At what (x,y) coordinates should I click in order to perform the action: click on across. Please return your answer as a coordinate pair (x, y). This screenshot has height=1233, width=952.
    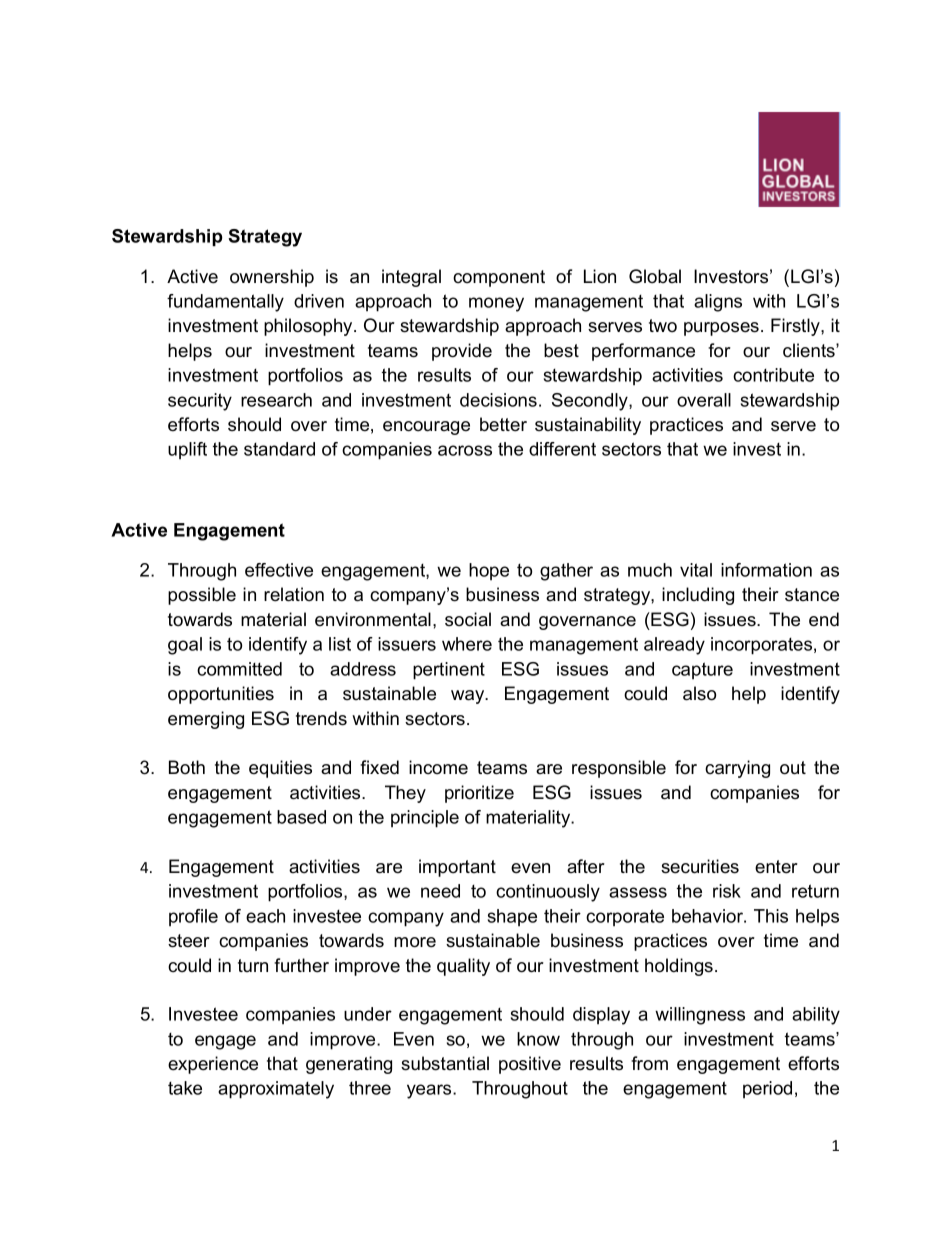
    Looking at the image, I should click on (465, 450).
